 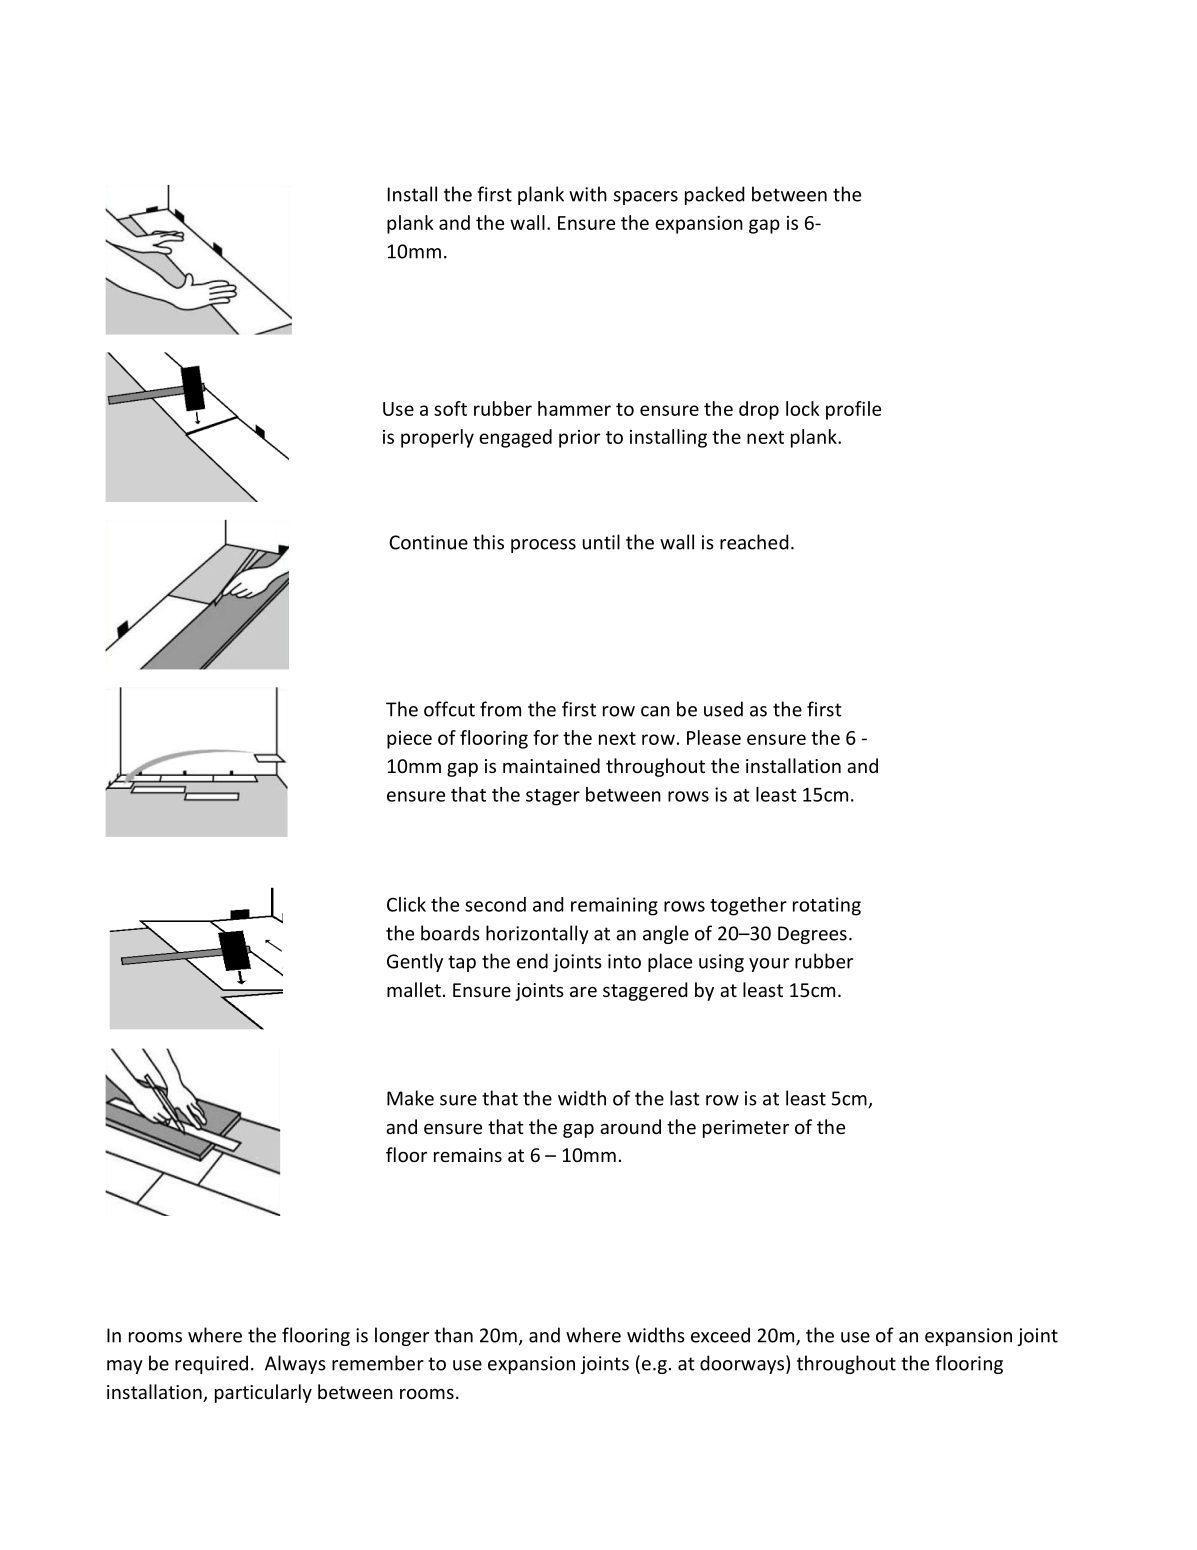 What do you see at coordinates (714, 737) in the page?
I see `Please` at bounding box center [714, 737].
